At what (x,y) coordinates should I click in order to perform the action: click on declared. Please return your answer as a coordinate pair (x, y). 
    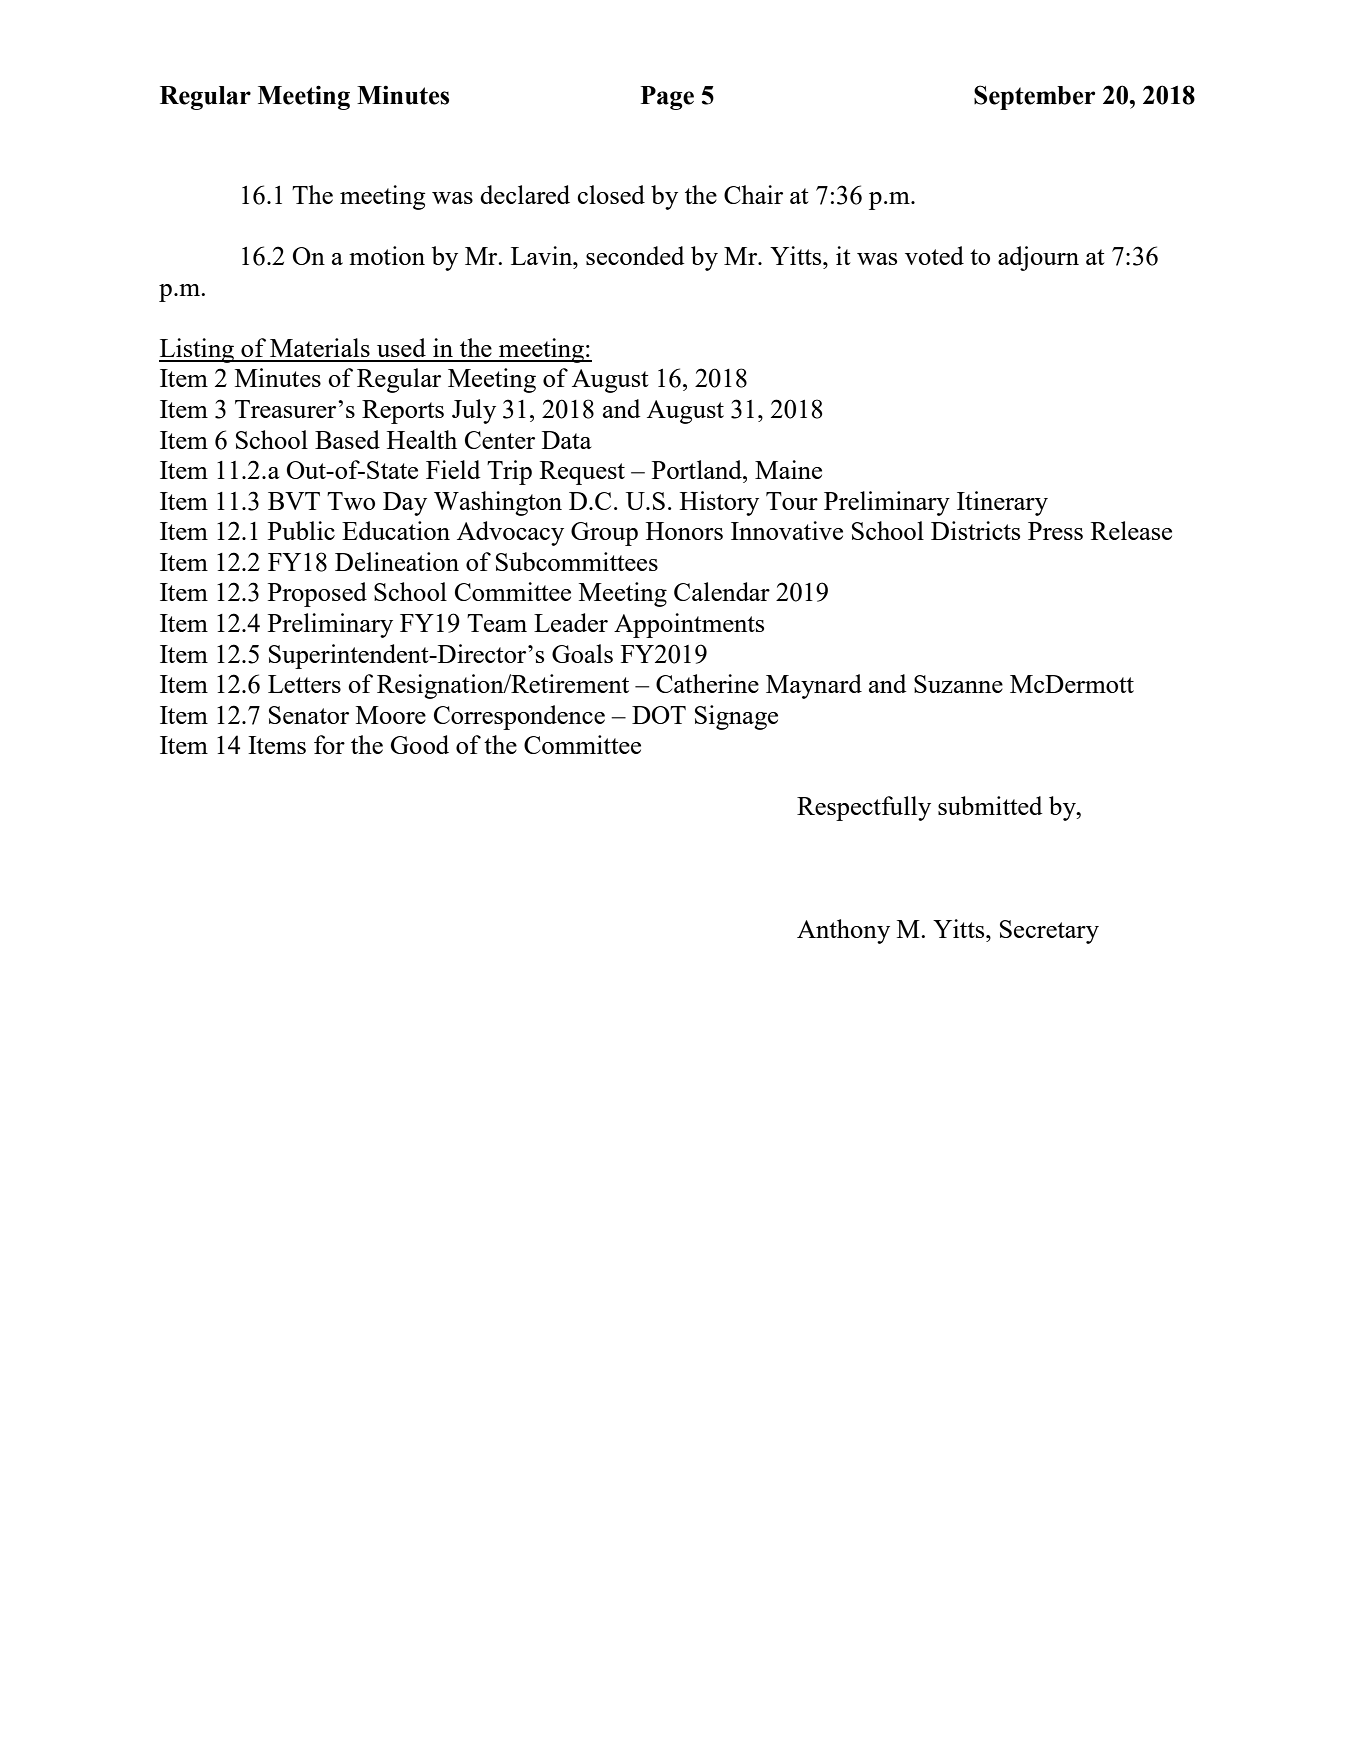
    Looking at the image, I should click on (525, 194).
